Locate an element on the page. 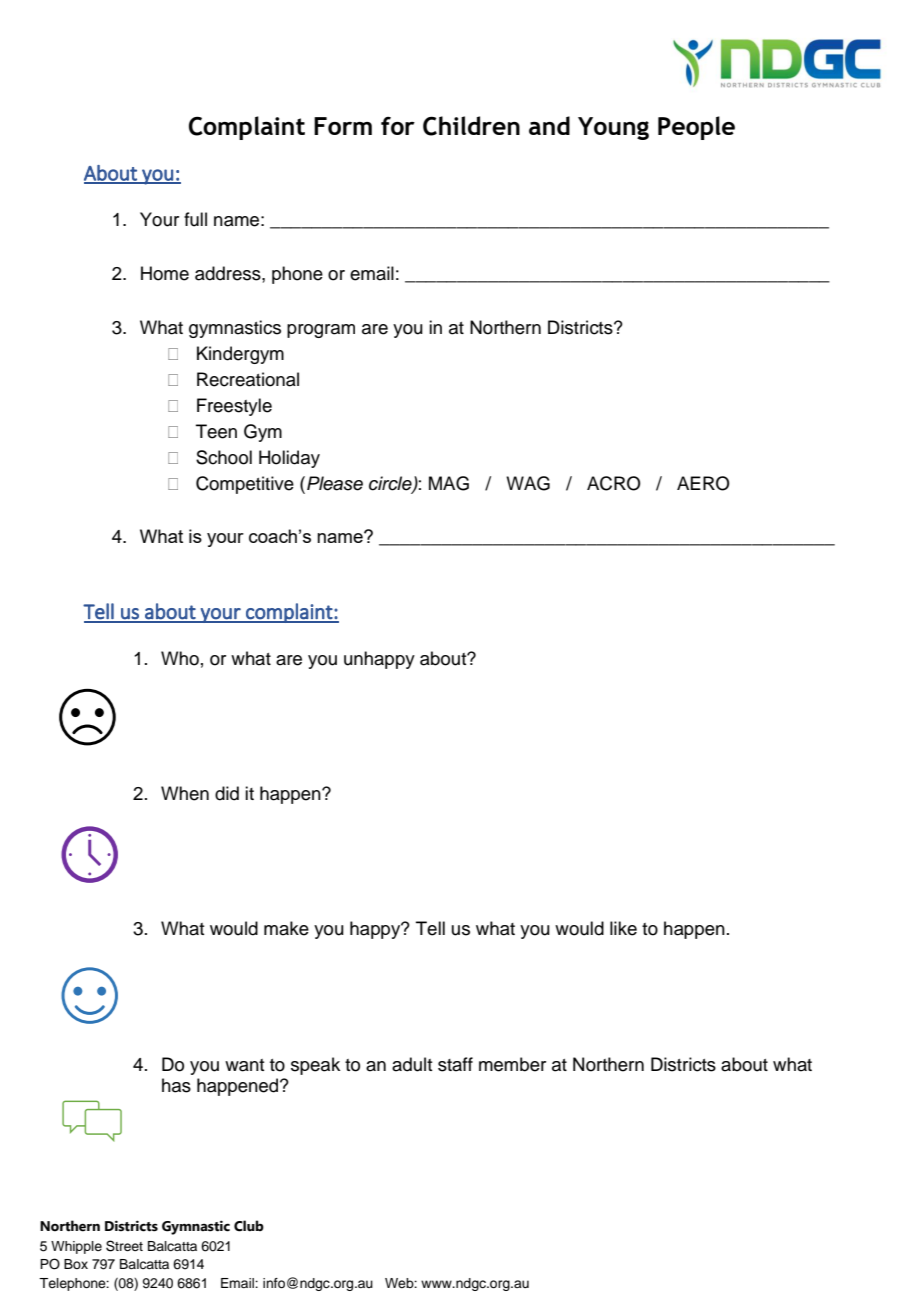  make is located at coordinates (286, 928).
